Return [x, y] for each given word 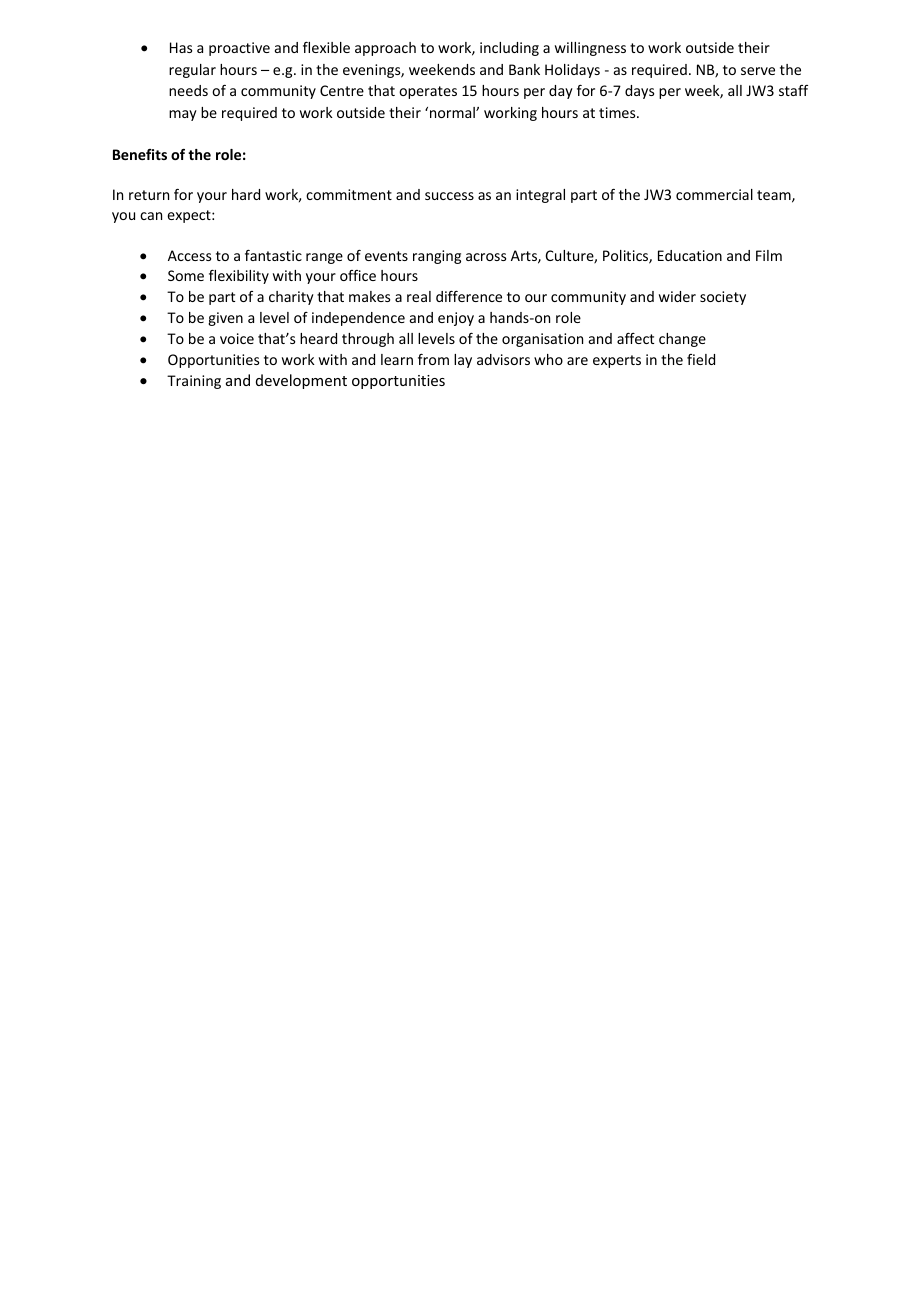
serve [758, 71]
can [151, 216]
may [183, 115]
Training [194, 382]
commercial [714, 194]
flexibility [239, 277]
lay [463, 361]
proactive [239, 49]
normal [453, 112]
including [509, 49]
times [618, 112]
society [723, 298]
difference [469, 296]
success [449, 196]
